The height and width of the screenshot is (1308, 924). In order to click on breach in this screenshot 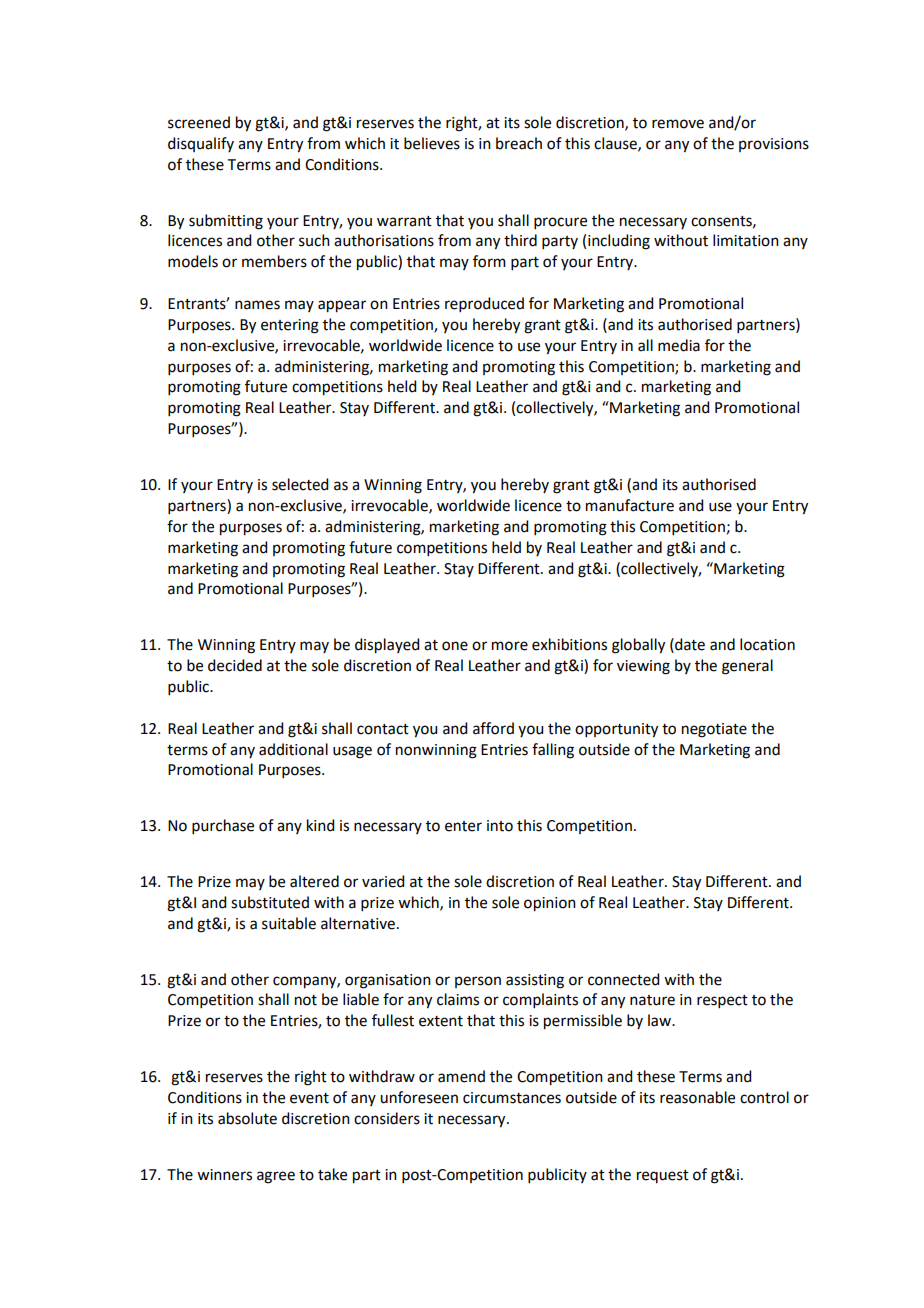, I will do `click(519, 143)`.
